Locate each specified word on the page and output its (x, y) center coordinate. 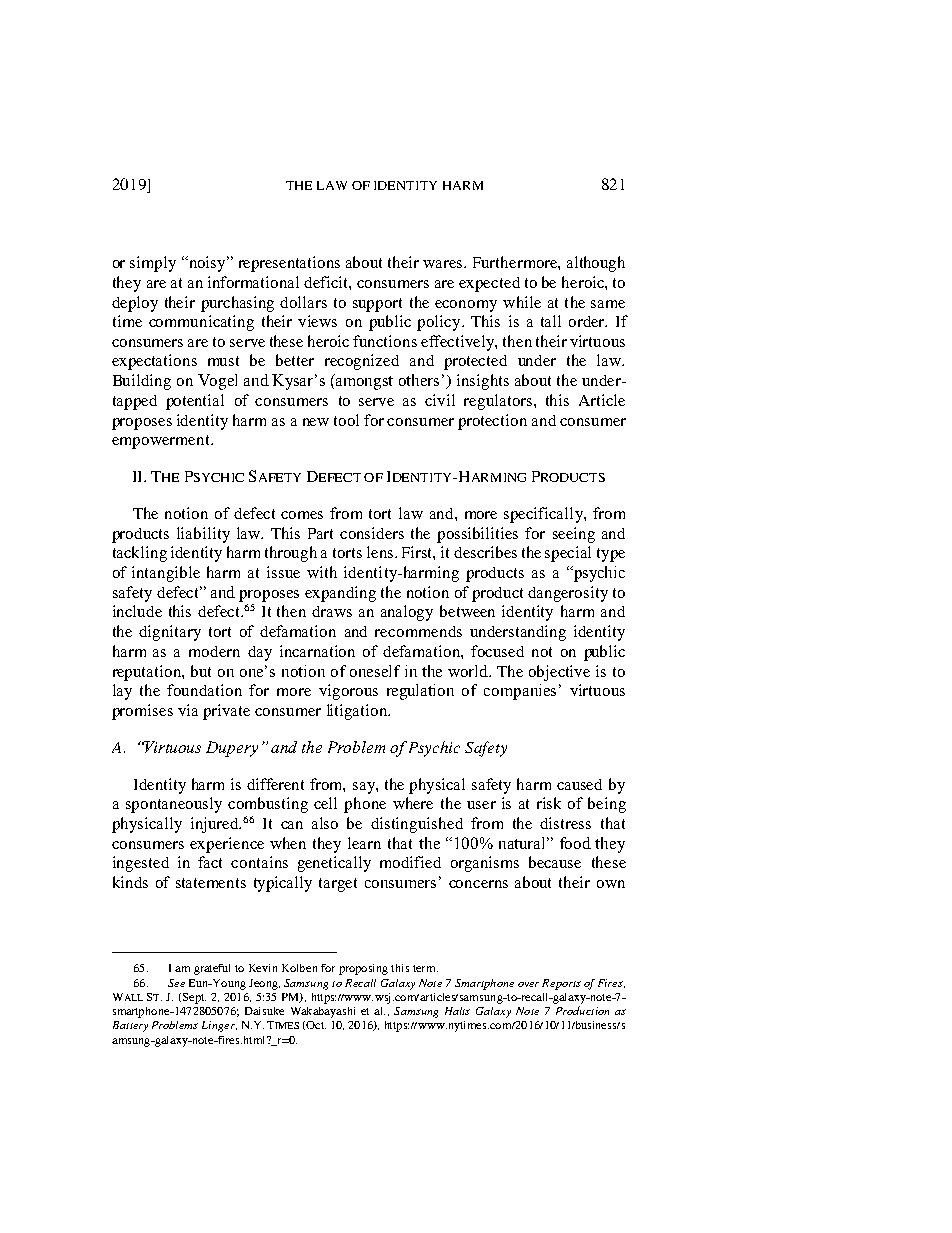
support (377, 305)
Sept (193, 998)
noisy (207, 264)
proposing (363, 969)
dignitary (170, 633)
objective (559, 673)
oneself (375, 671)
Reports (561, 984)
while (522, 302)
